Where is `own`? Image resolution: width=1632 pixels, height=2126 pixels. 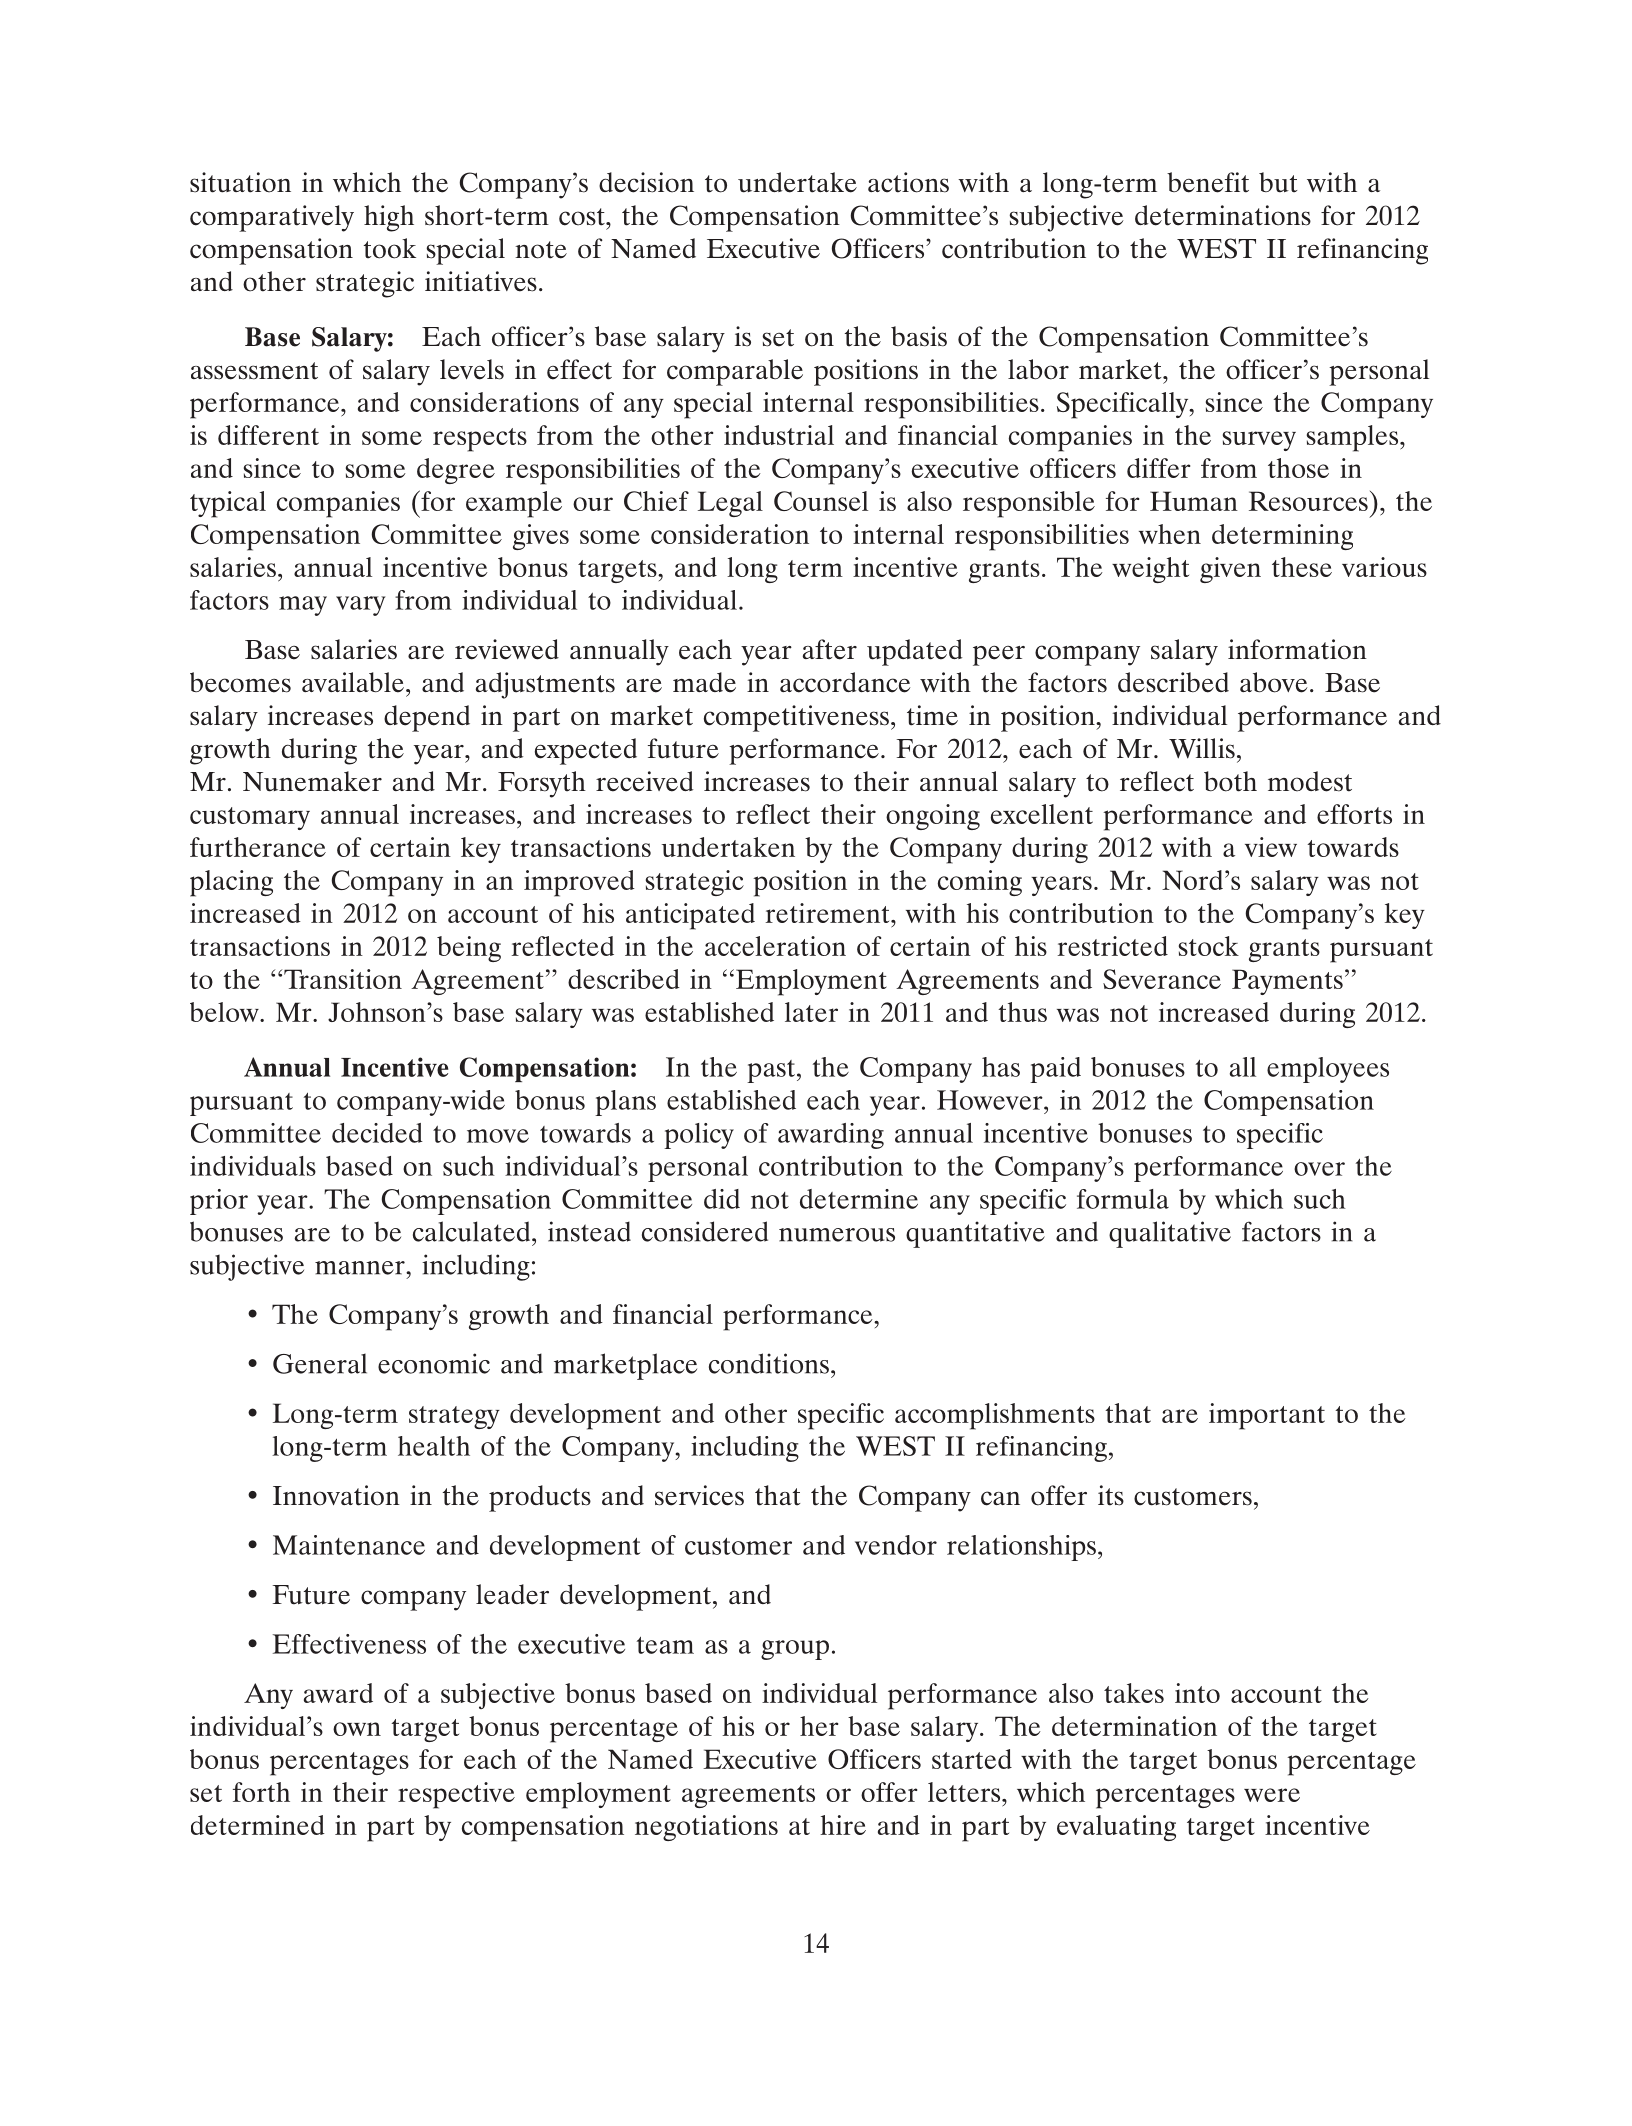
own is located at coordinates (357, 1729).
